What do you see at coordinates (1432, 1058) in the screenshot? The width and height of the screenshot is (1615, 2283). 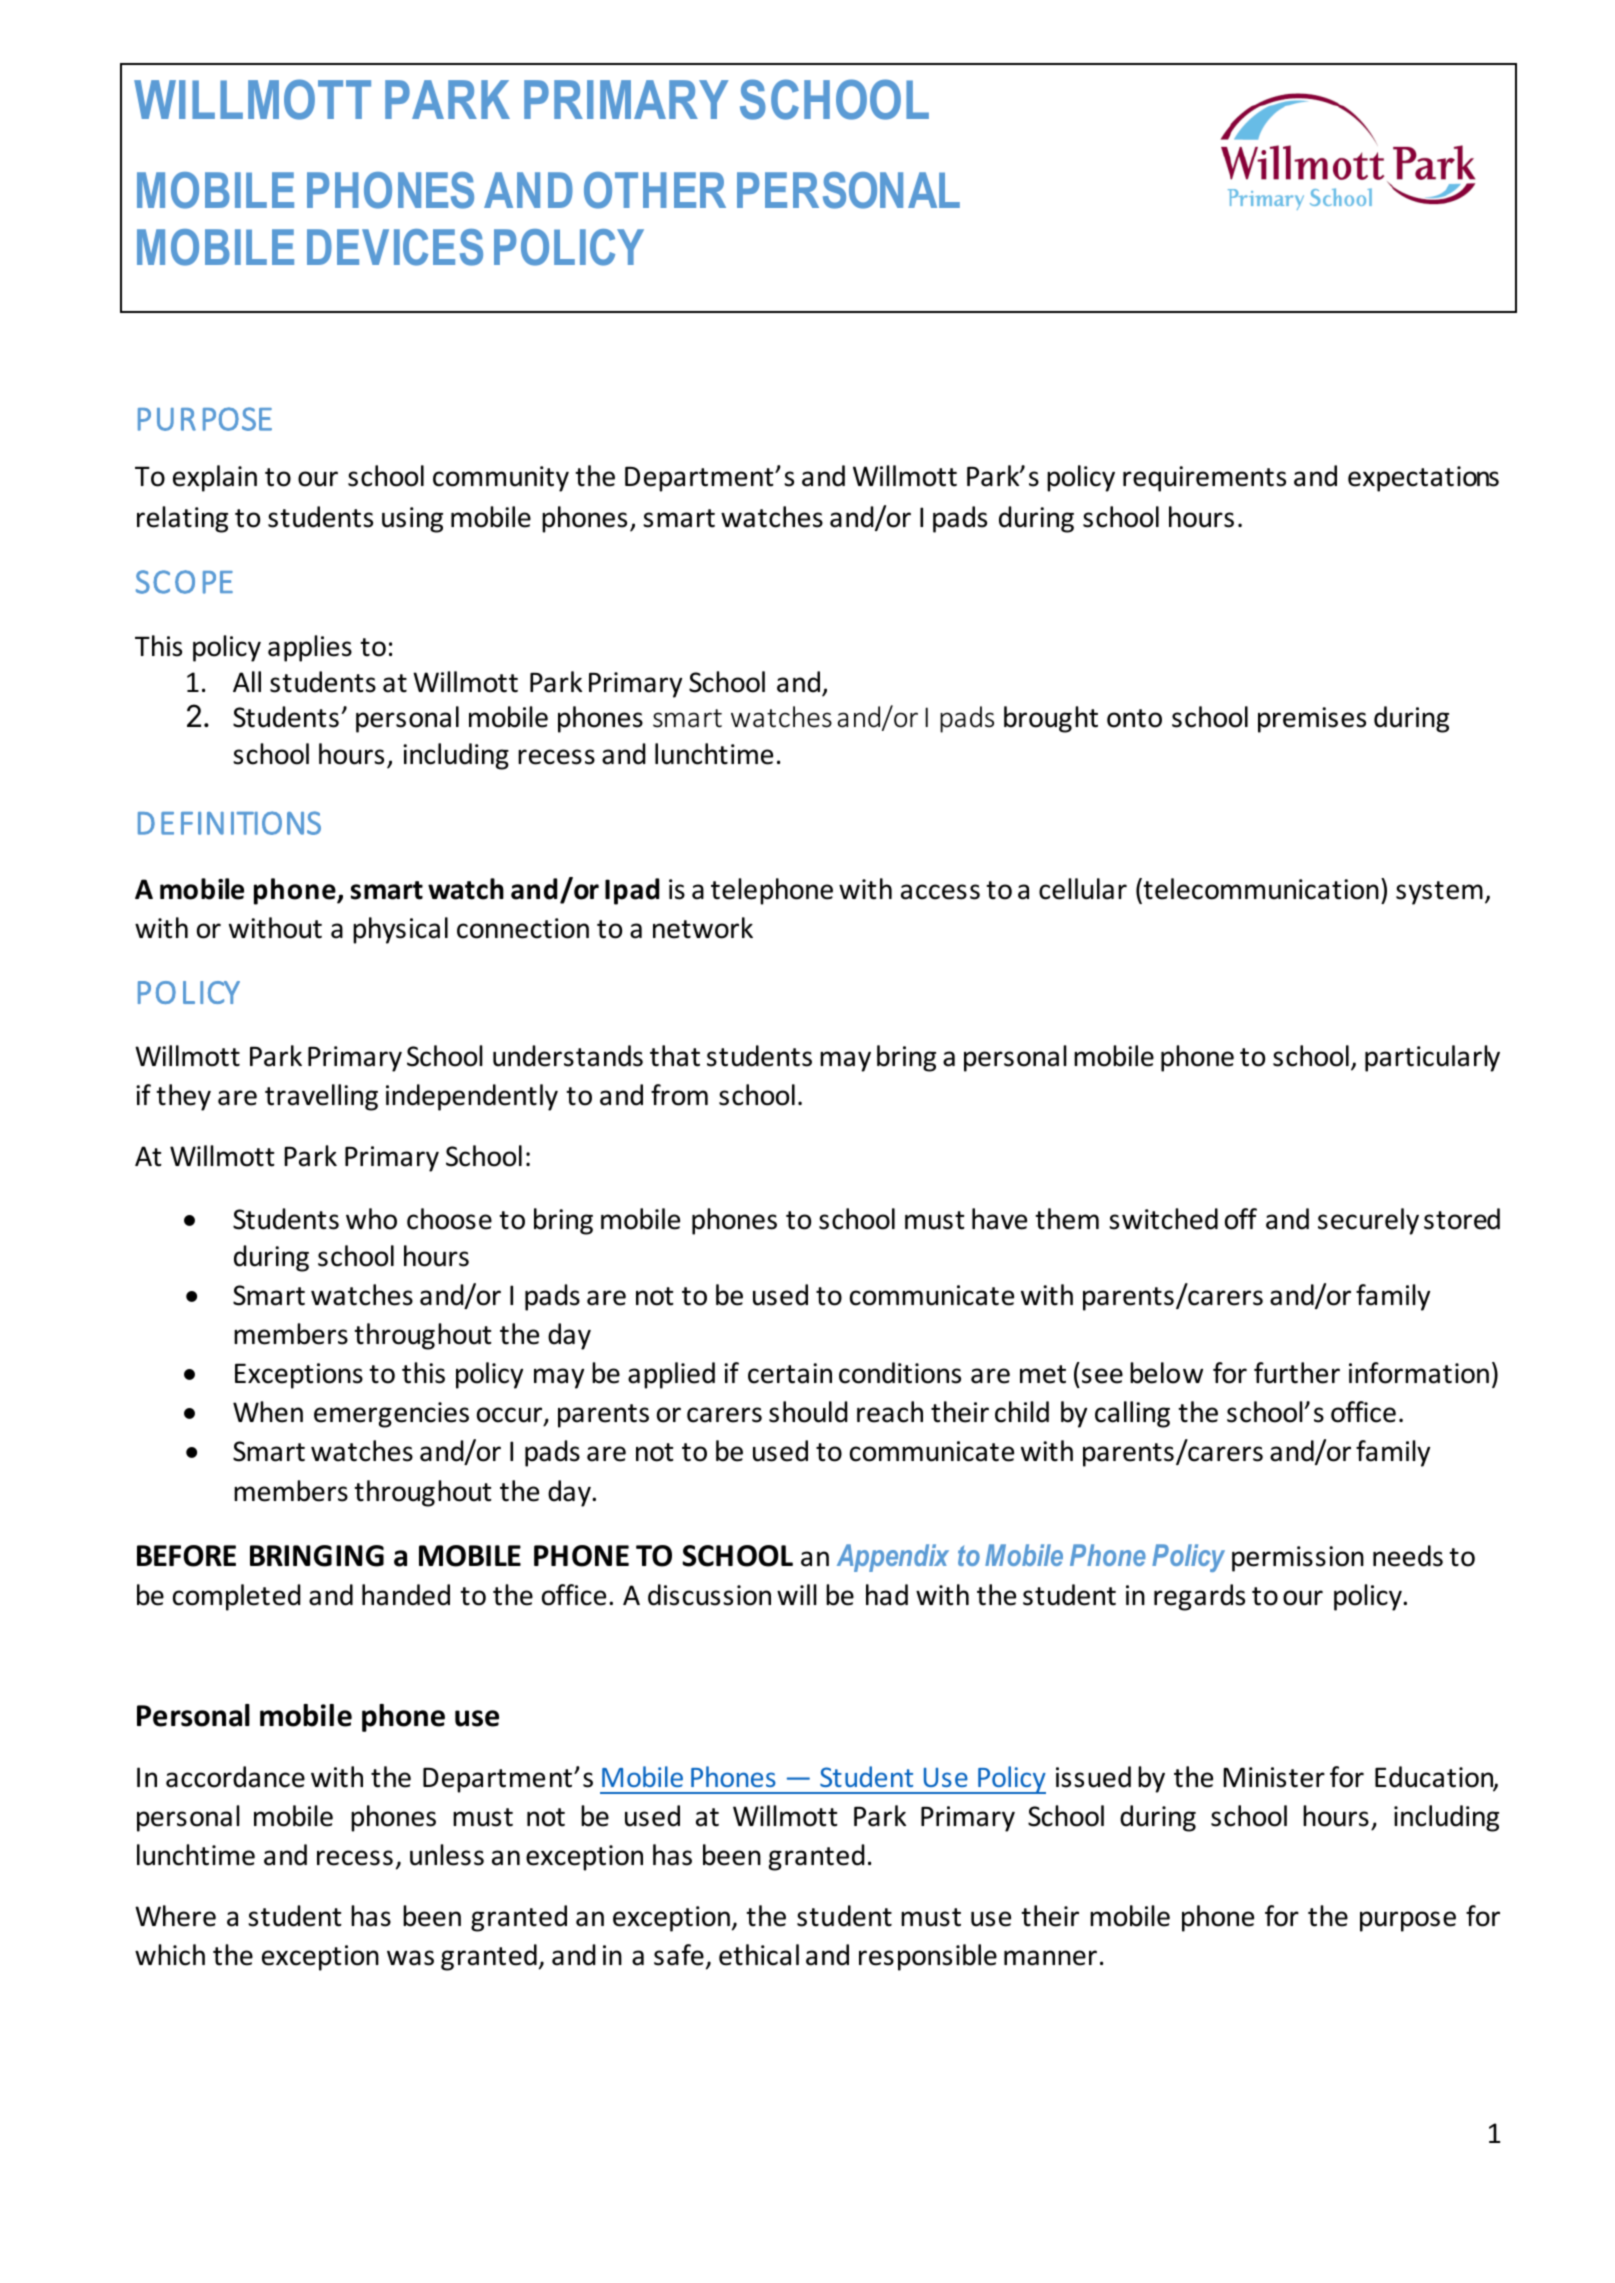 I see `particularly` at bounding box center [1432, 1058].
